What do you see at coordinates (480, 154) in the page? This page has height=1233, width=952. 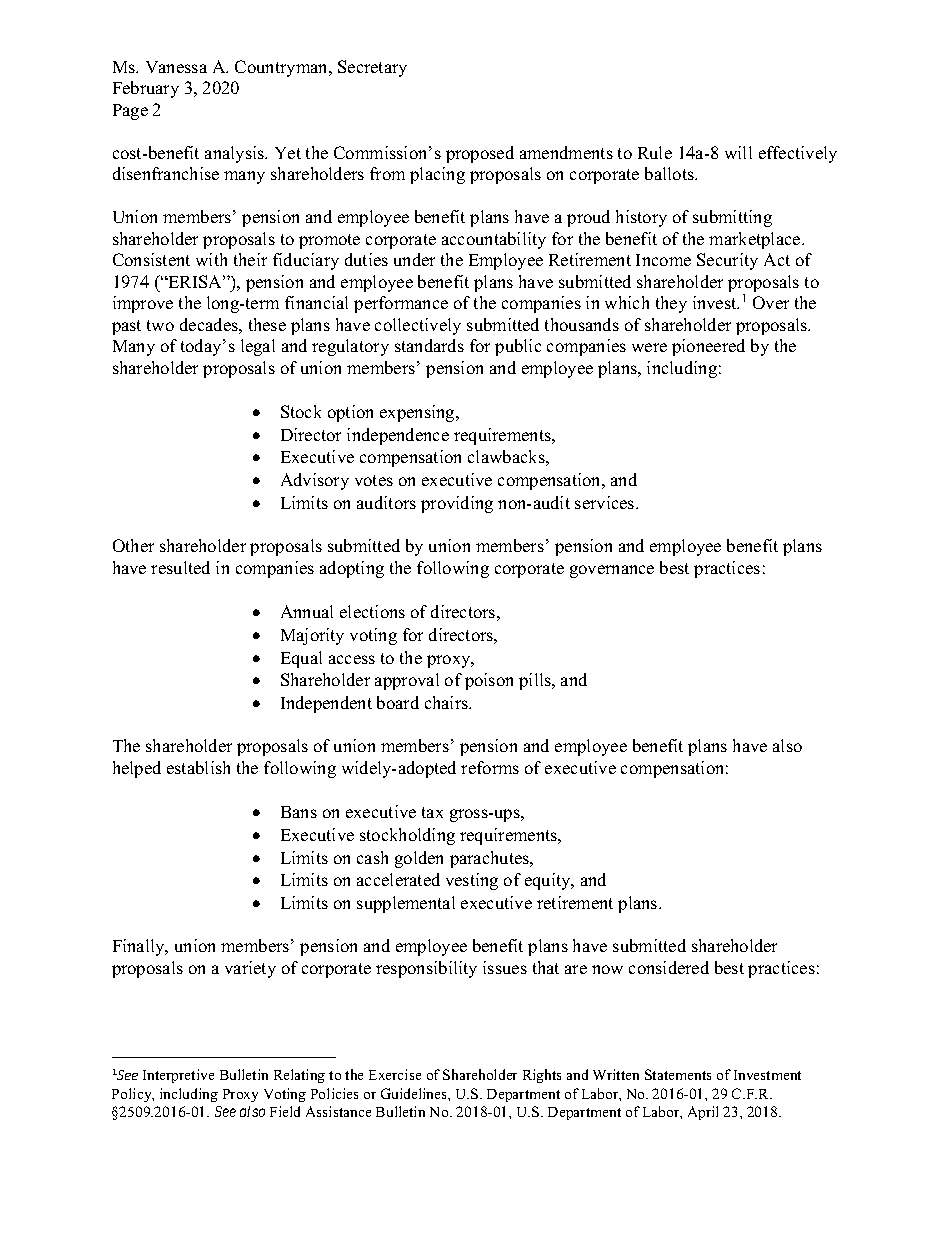 I see `proposed` at bounding box center [480, 154].
